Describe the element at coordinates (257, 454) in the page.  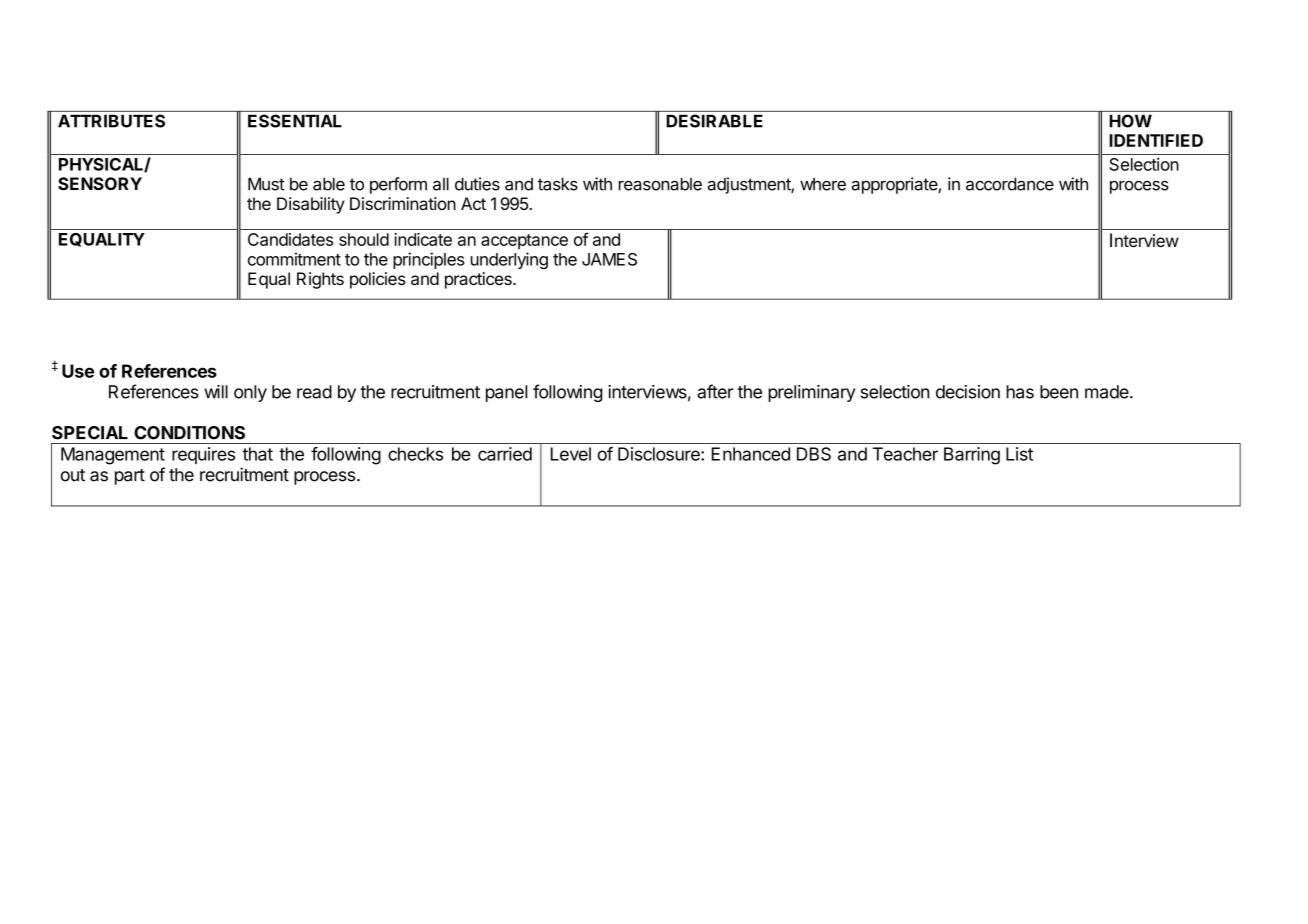
I see `that` at that location.
